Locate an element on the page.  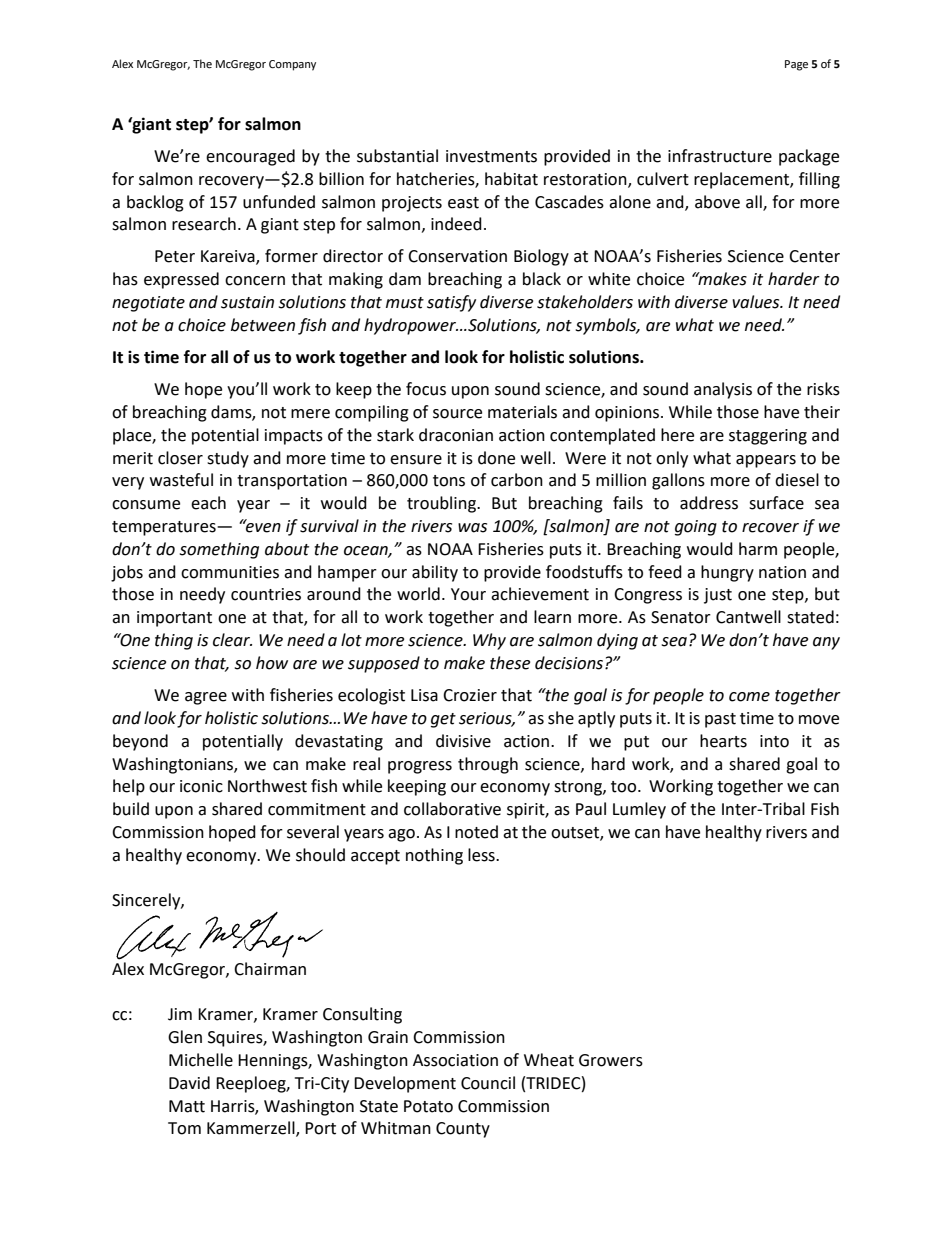
iconic is located at coordinates (201, 786).
